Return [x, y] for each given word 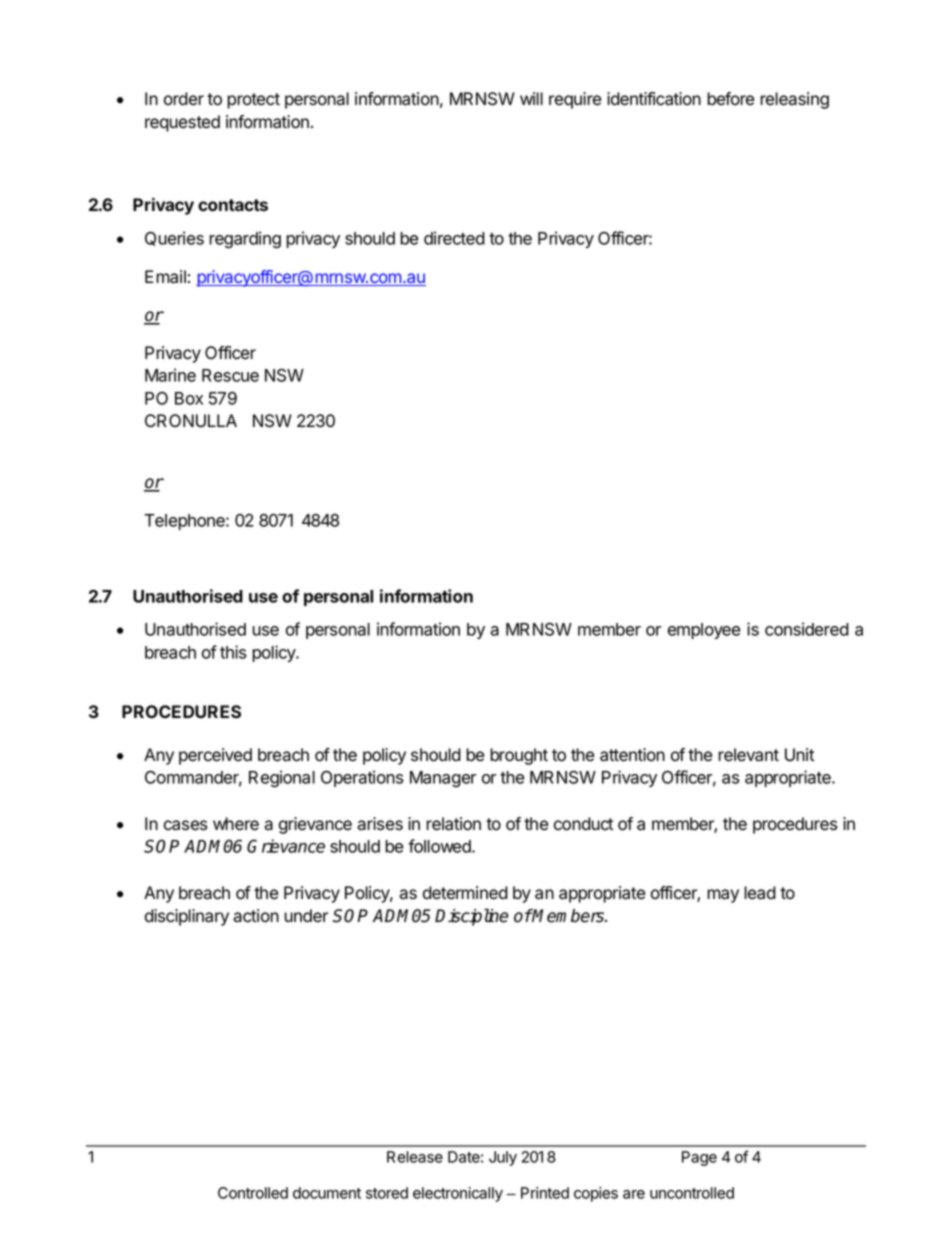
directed [454, 238]
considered [807, 629]
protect [253, 101]
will [531, 98]
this [233, 652]
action [256, 916]
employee [704, 631]
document [327, 1193]
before [730, 99]
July [503, 1158]
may [723, 896]
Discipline [472, 917]
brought [519, 756]
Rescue [230, 375]
